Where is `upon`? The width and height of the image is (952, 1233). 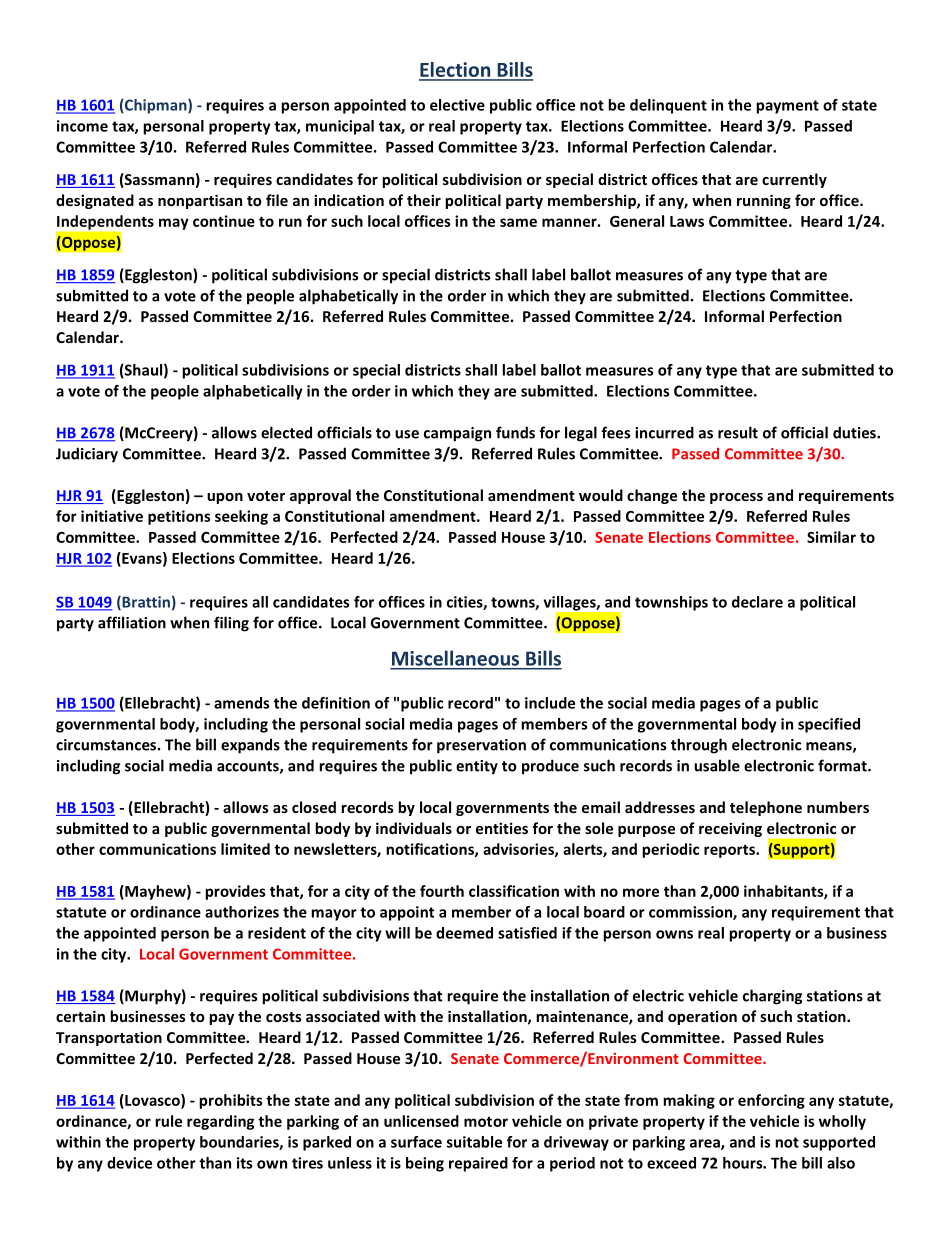
upon is located at coordinates (225, 498).
